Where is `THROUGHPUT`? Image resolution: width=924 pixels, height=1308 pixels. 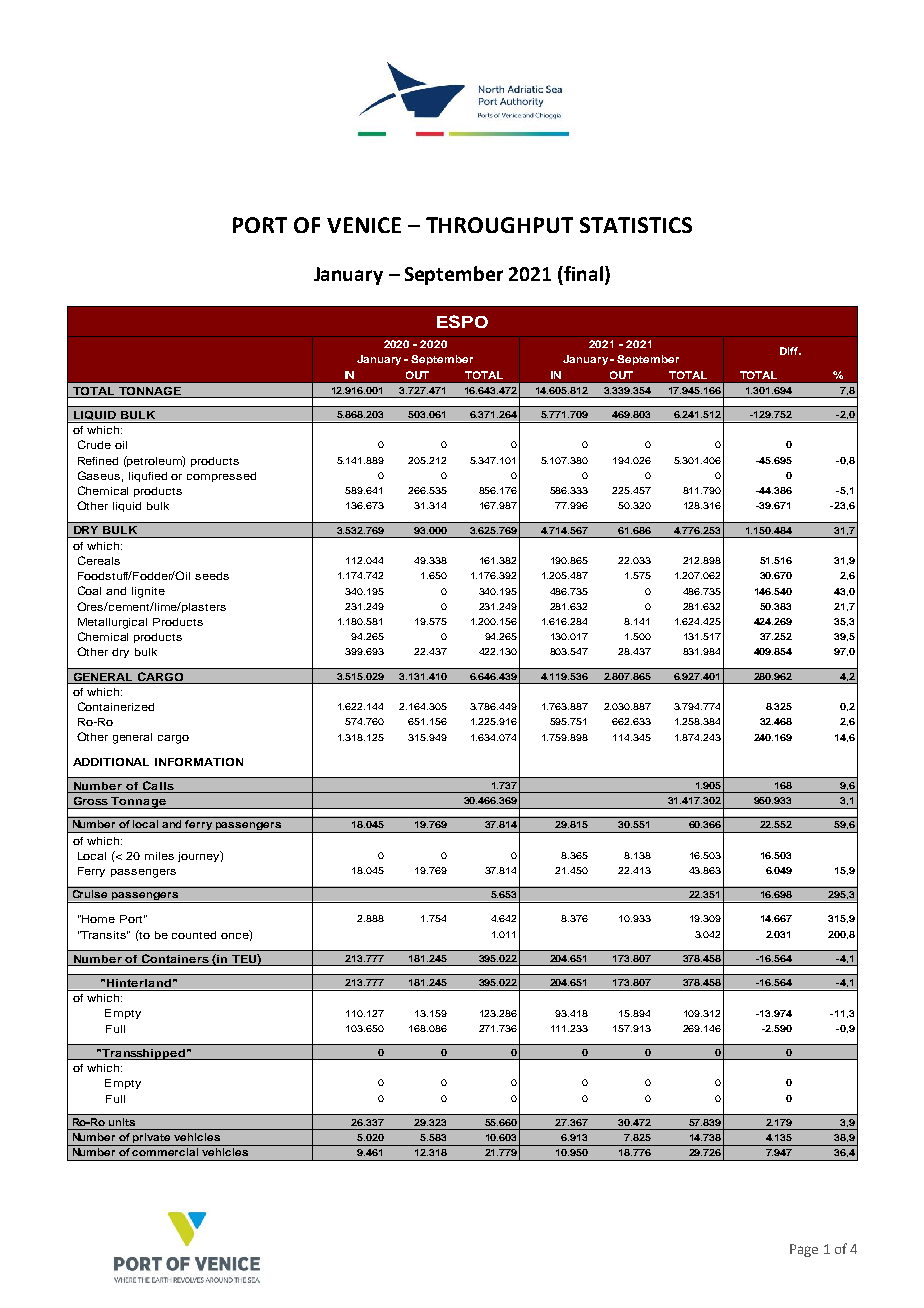
THROUGHPUT is located at coordinates (499, 225).
